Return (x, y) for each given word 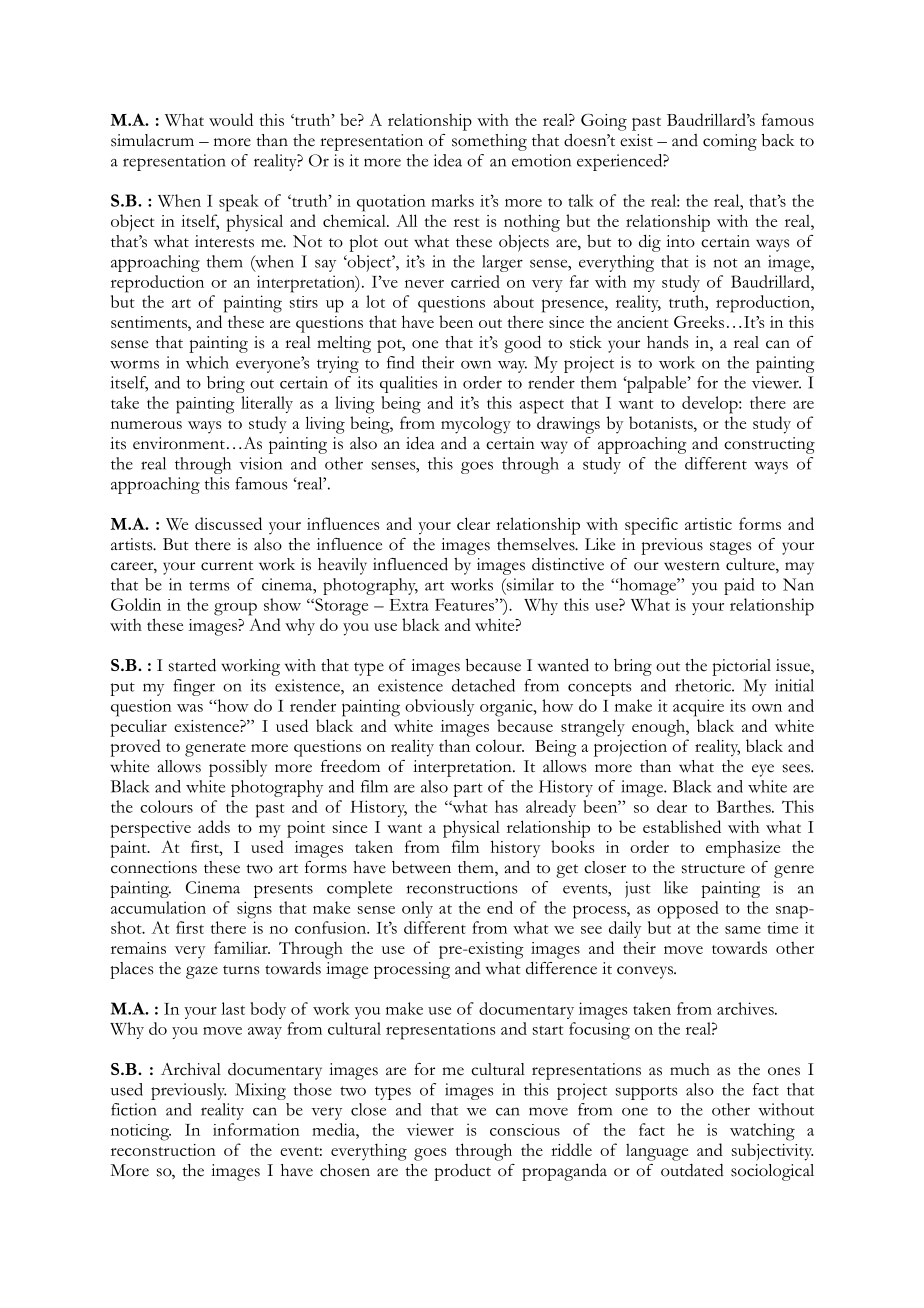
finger (194, 687)
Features (465, 604)
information (256, 1129)
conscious (525, 1130)
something (489, 142)
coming (730, 142)
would (231, 119)
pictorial (741, 667)
